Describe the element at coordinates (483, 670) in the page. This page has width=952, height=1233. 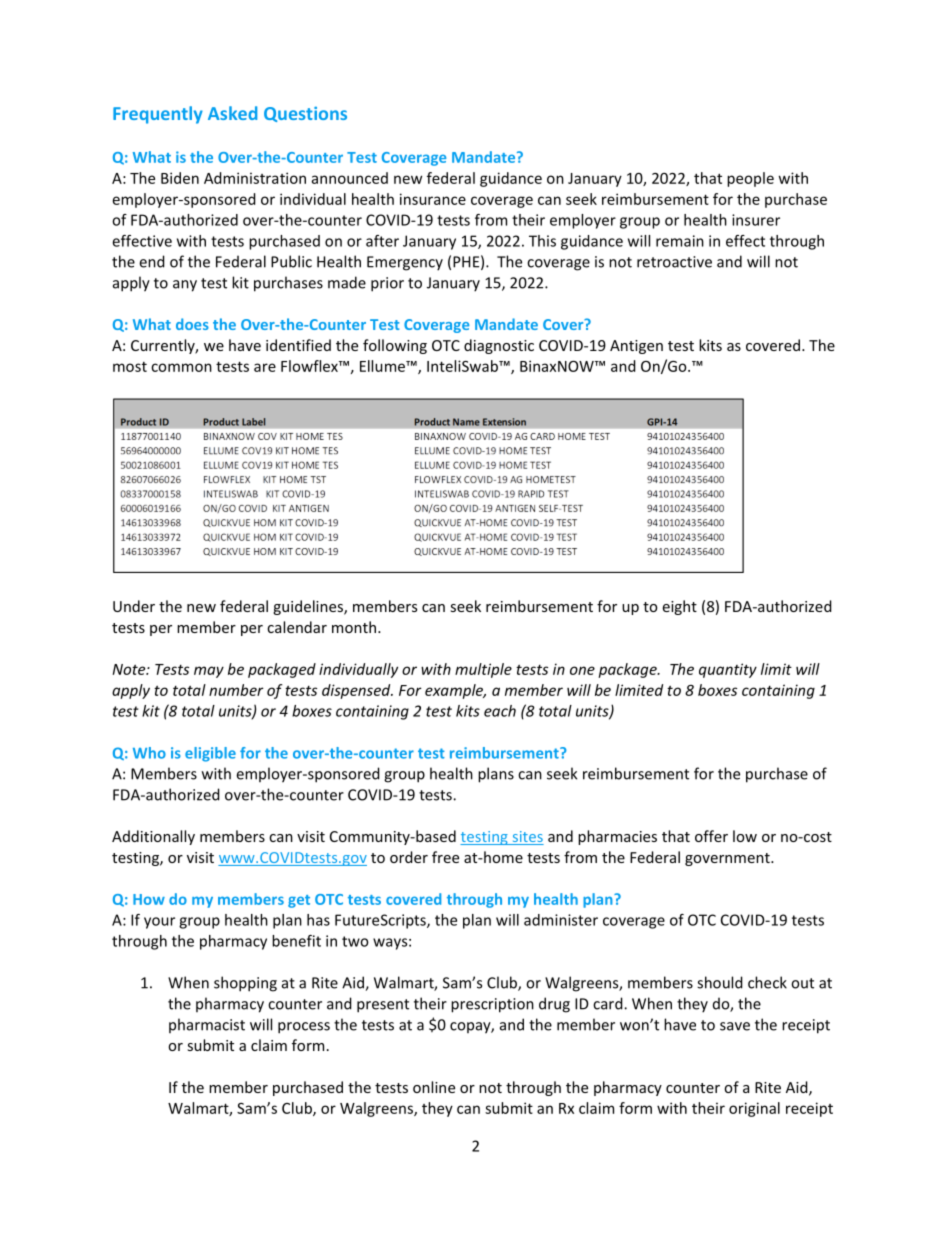
I see `multiple` at that location.
